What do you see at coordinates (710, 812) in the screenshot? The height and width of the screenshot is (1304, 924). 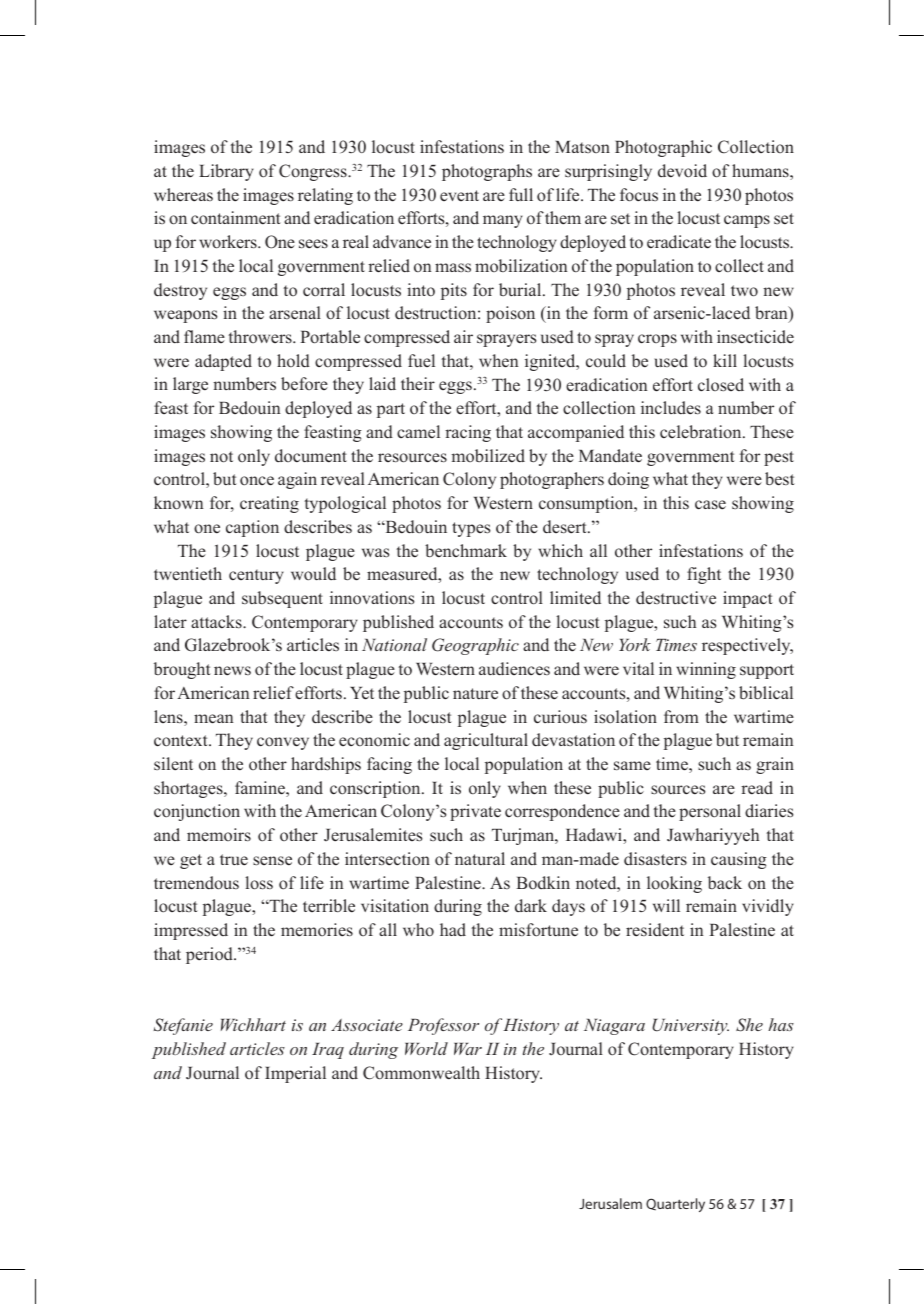 I see `personal` at bounding box center [710, 812].
